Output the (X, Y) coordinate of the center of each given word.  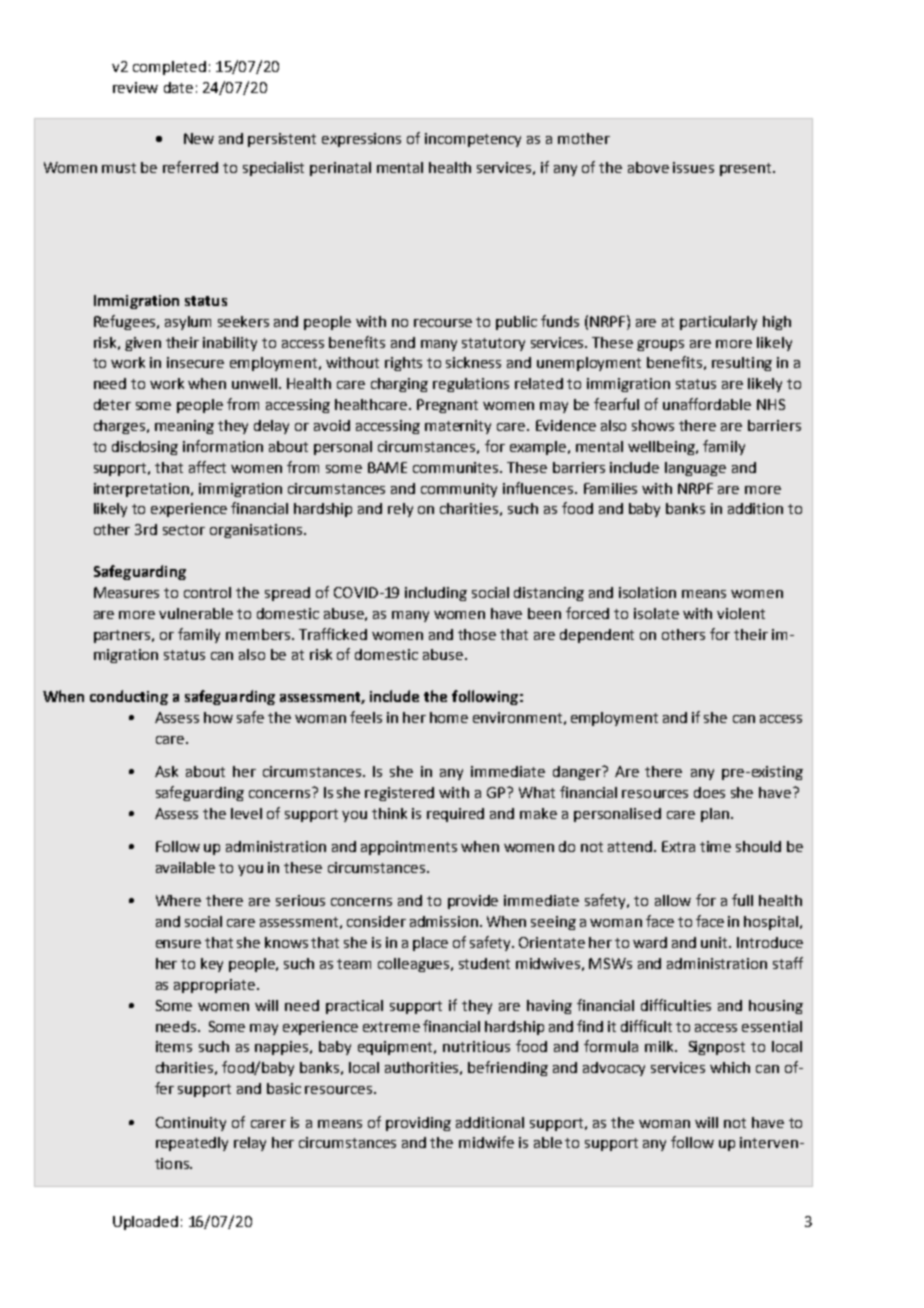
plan (715, 815)
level (246, 813)
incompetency (473, 140)
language (695, 469)
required (455, 815)
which (730, 1067)
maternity (458, 427)
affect (207, 467)
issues (693, 167)
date (178, 87)
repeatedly (192, 1144)
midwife (486, 1142)
